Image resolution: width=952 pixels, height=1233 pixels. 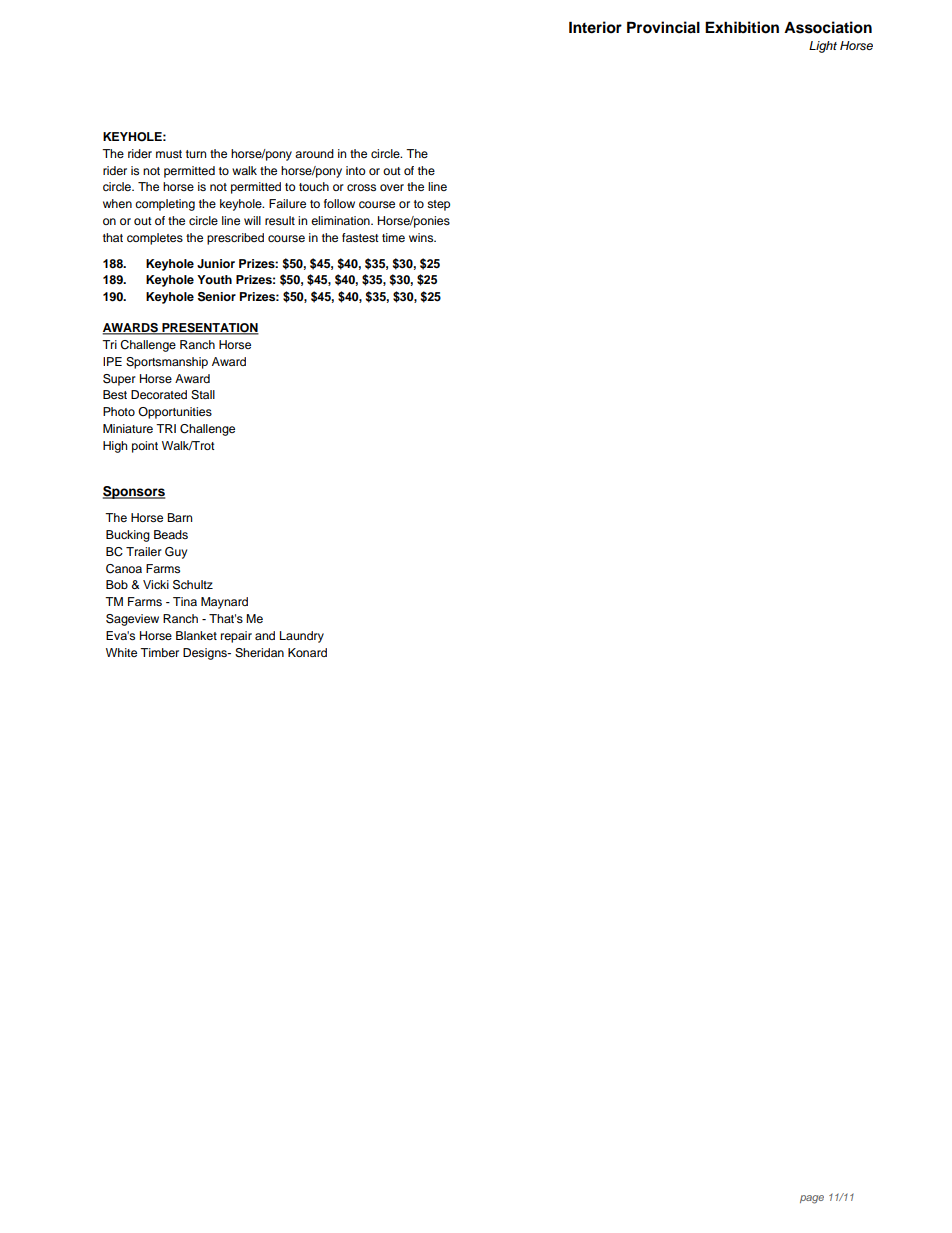 What do you see at coordinates (265, 635) in the screenshot?
I see `and` at bounding box center [265, 635].
